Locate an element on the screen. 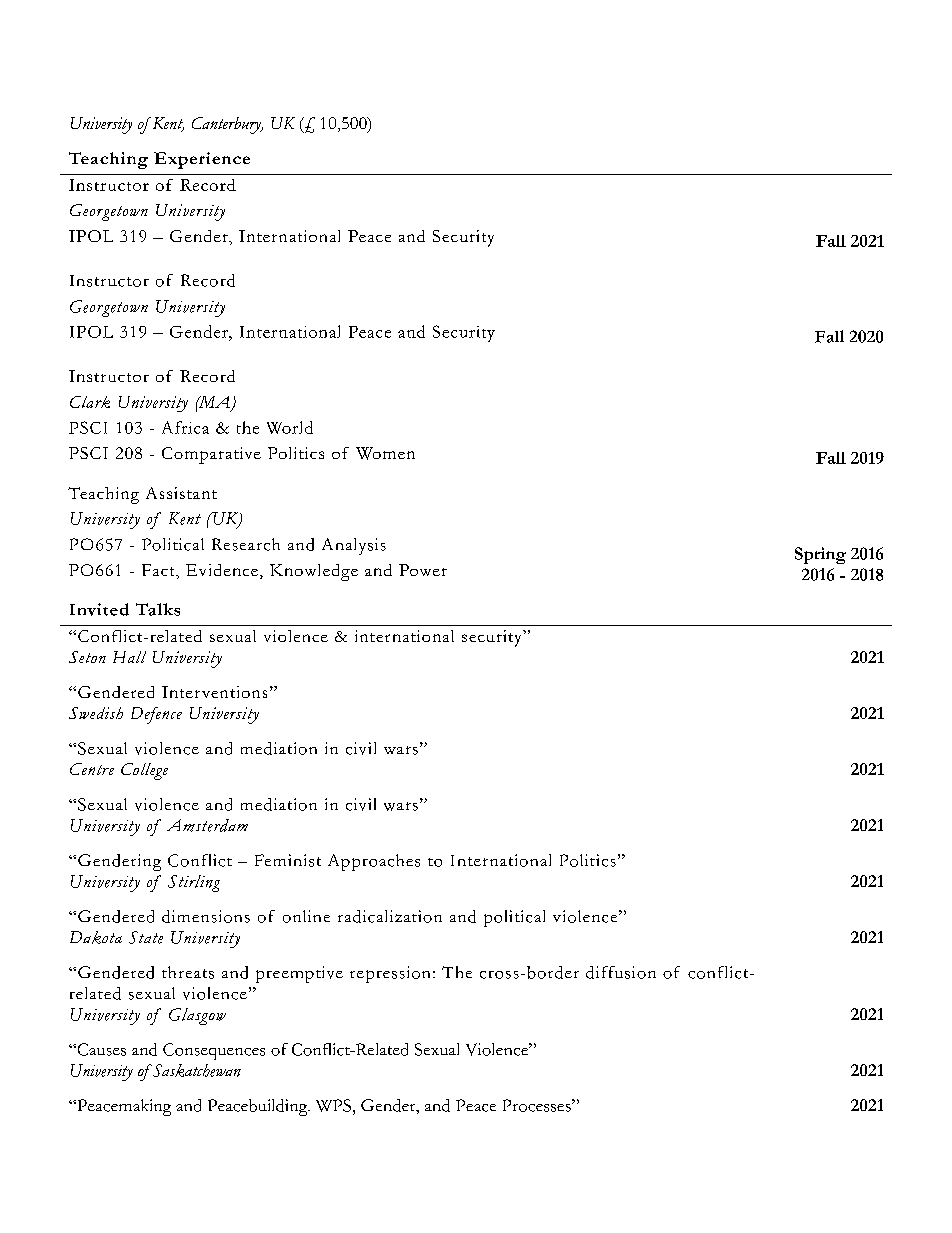 This screenshot has width=952, height=1233. Canterbury is located at coordinates (227, 125).
